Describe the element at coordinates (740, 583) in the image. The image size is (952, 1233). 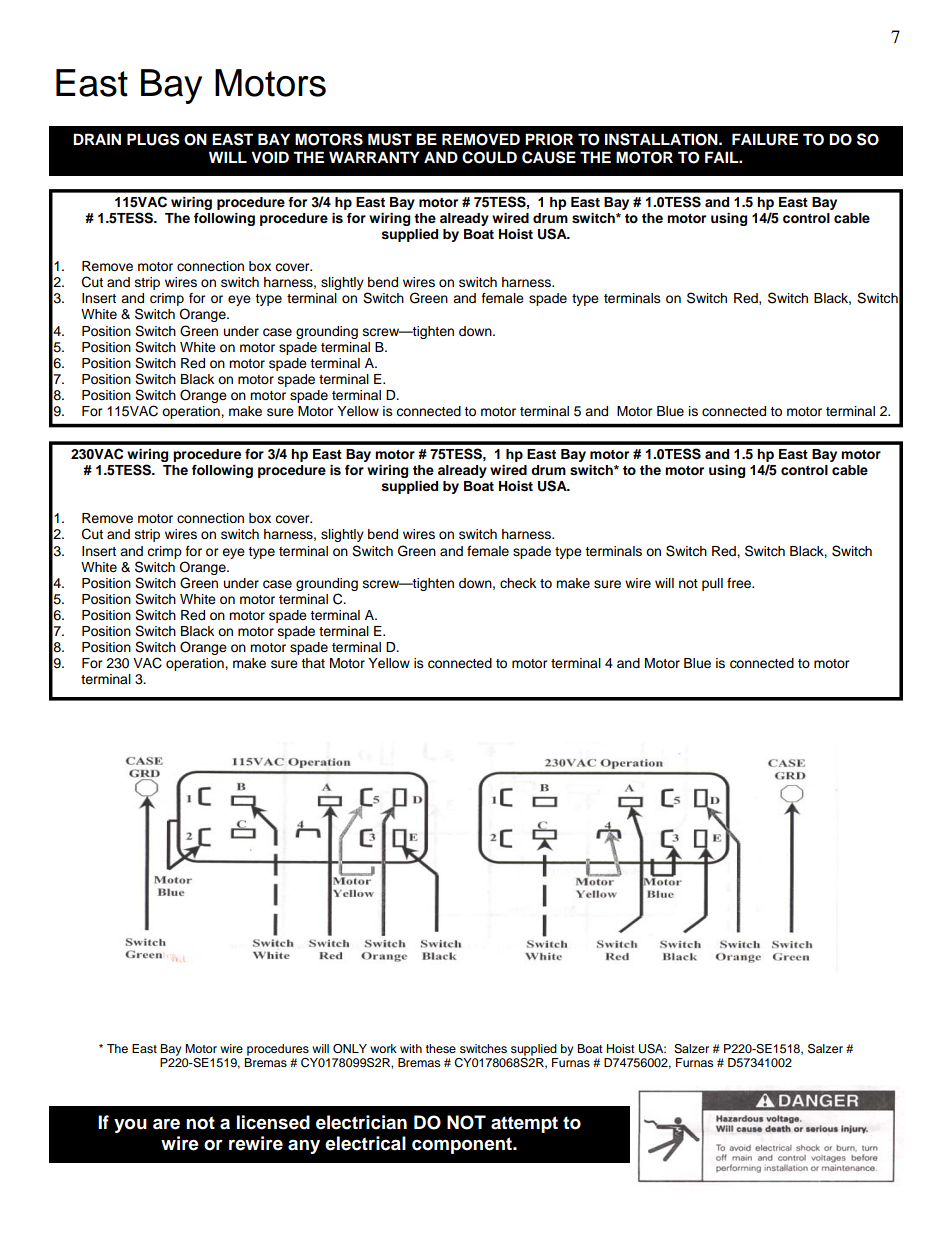
I see `free` at that location.
